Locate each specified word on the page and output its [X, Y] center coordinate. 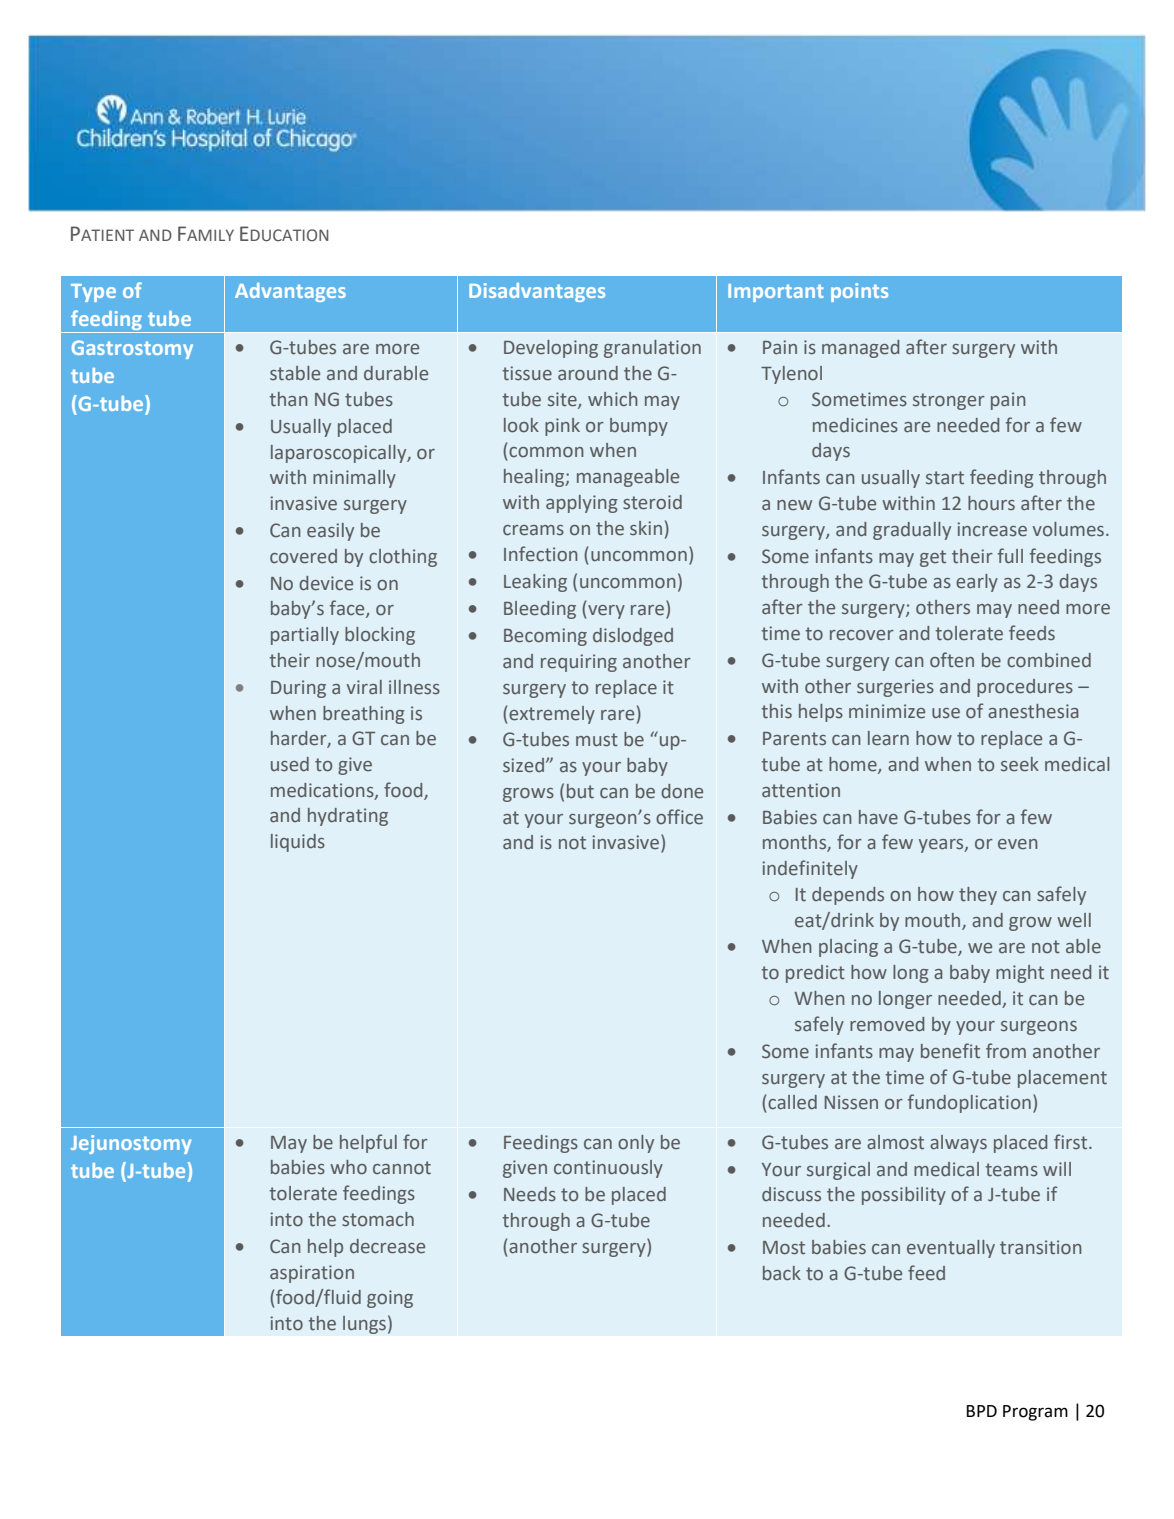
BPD [982, 1411]
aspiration [312, 1274]
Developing [551, 349]
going [390, 1299]
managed [860, 349]
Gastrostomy [132, 349]
